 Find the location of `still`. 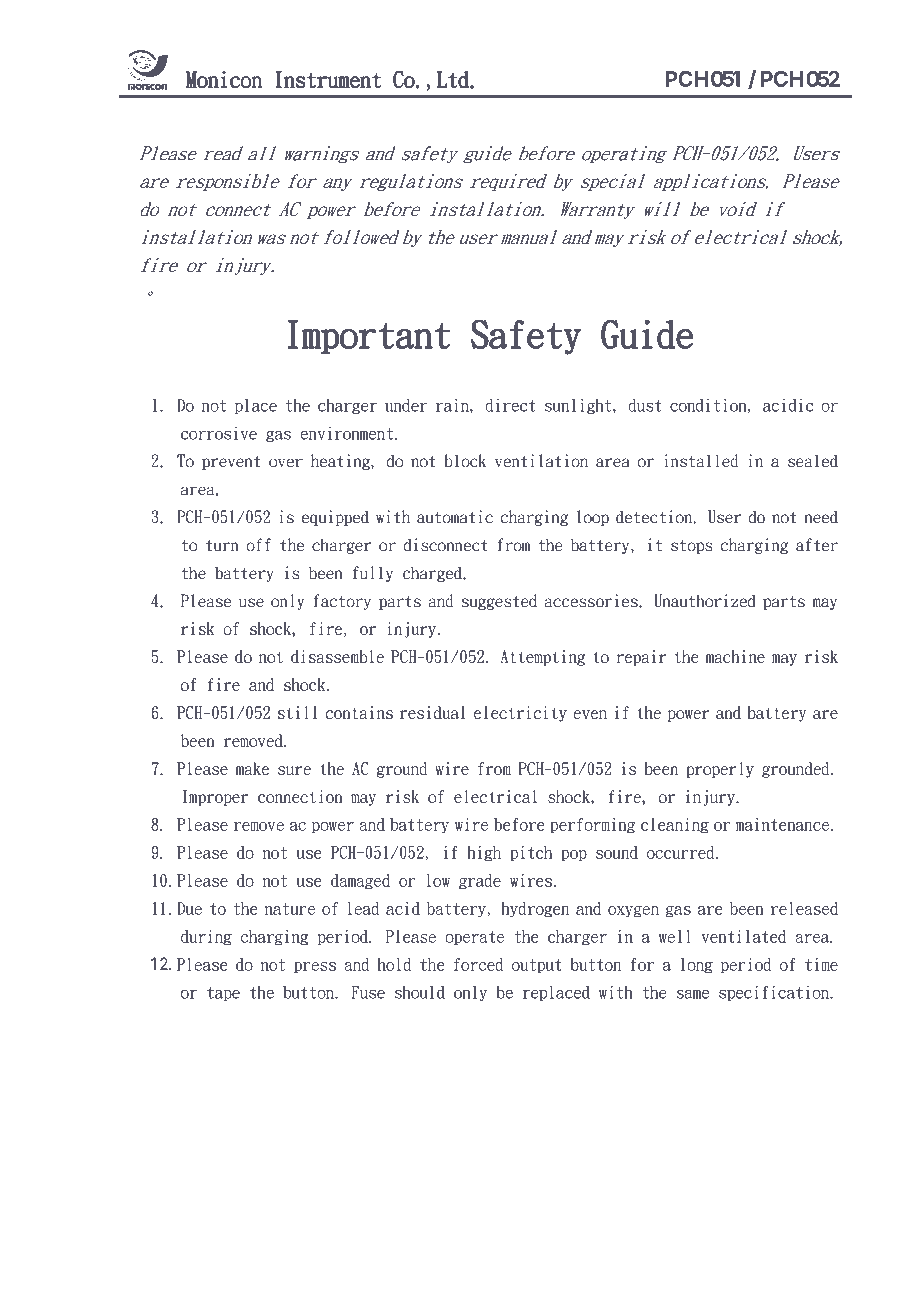

still is located at coordinates (297, 712).
